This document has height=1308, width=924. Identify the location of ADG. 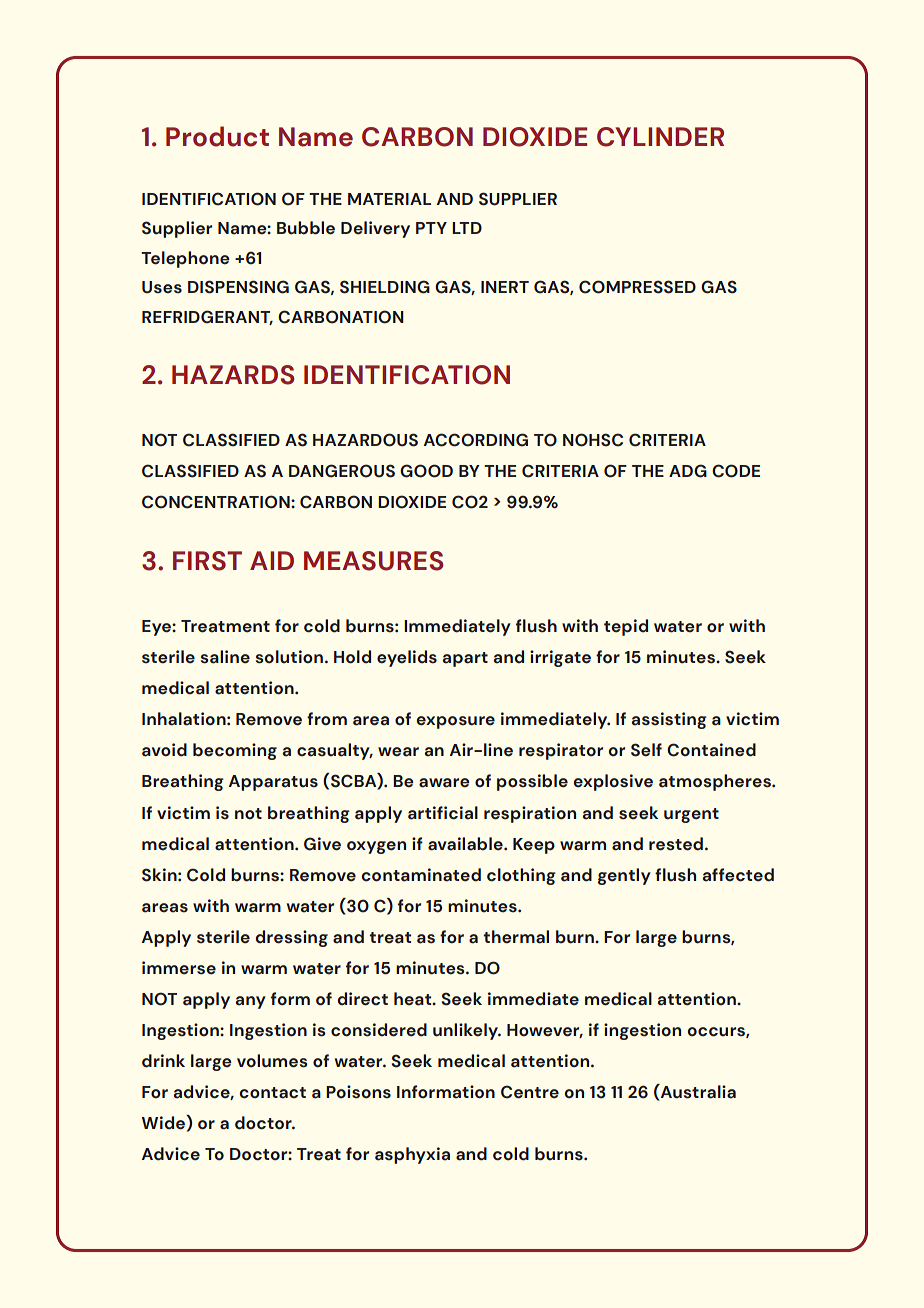
(688, 471).
